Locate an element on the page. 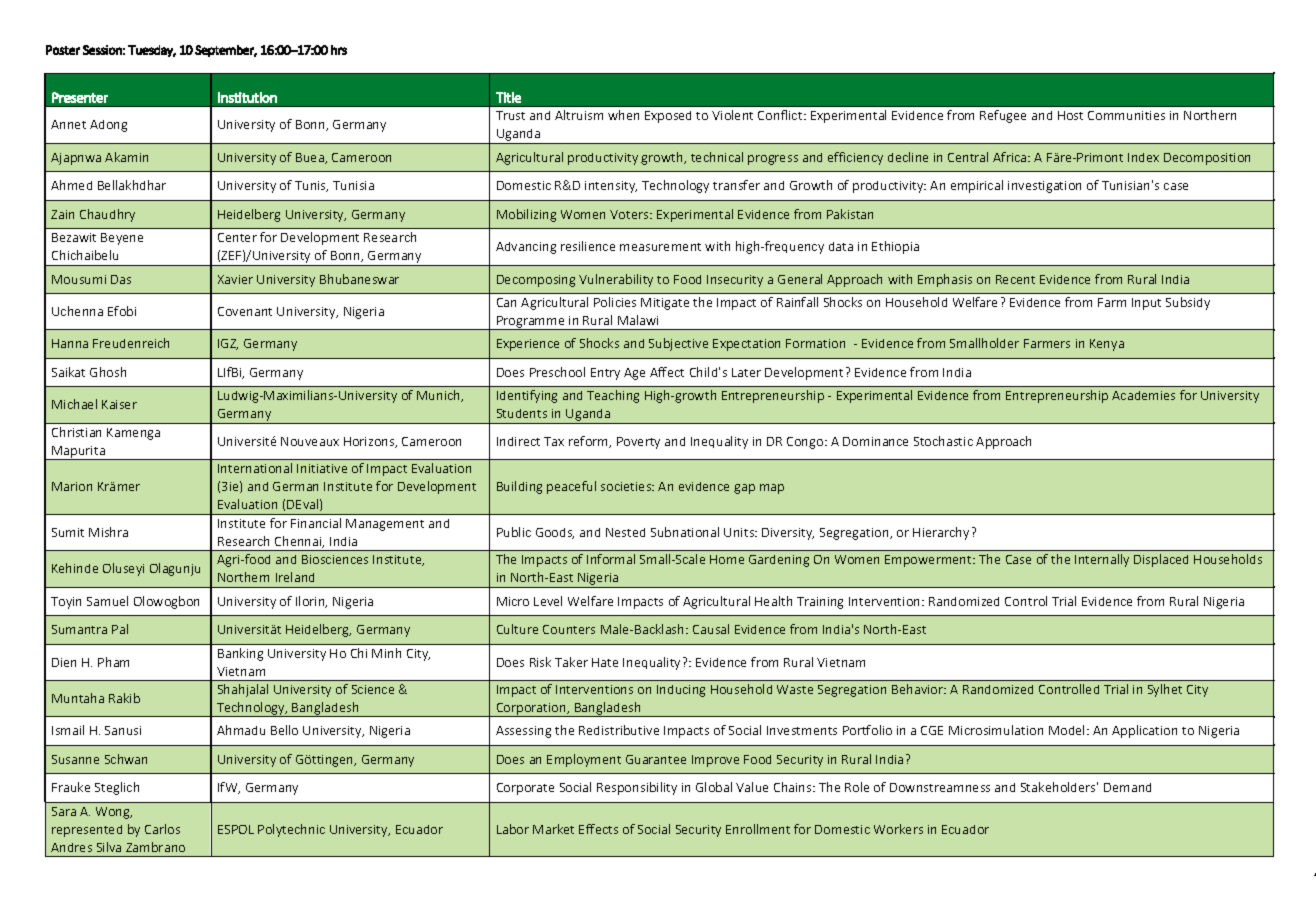 The image size is (1316, 904). Host is located at coordinates (1070, 115).
